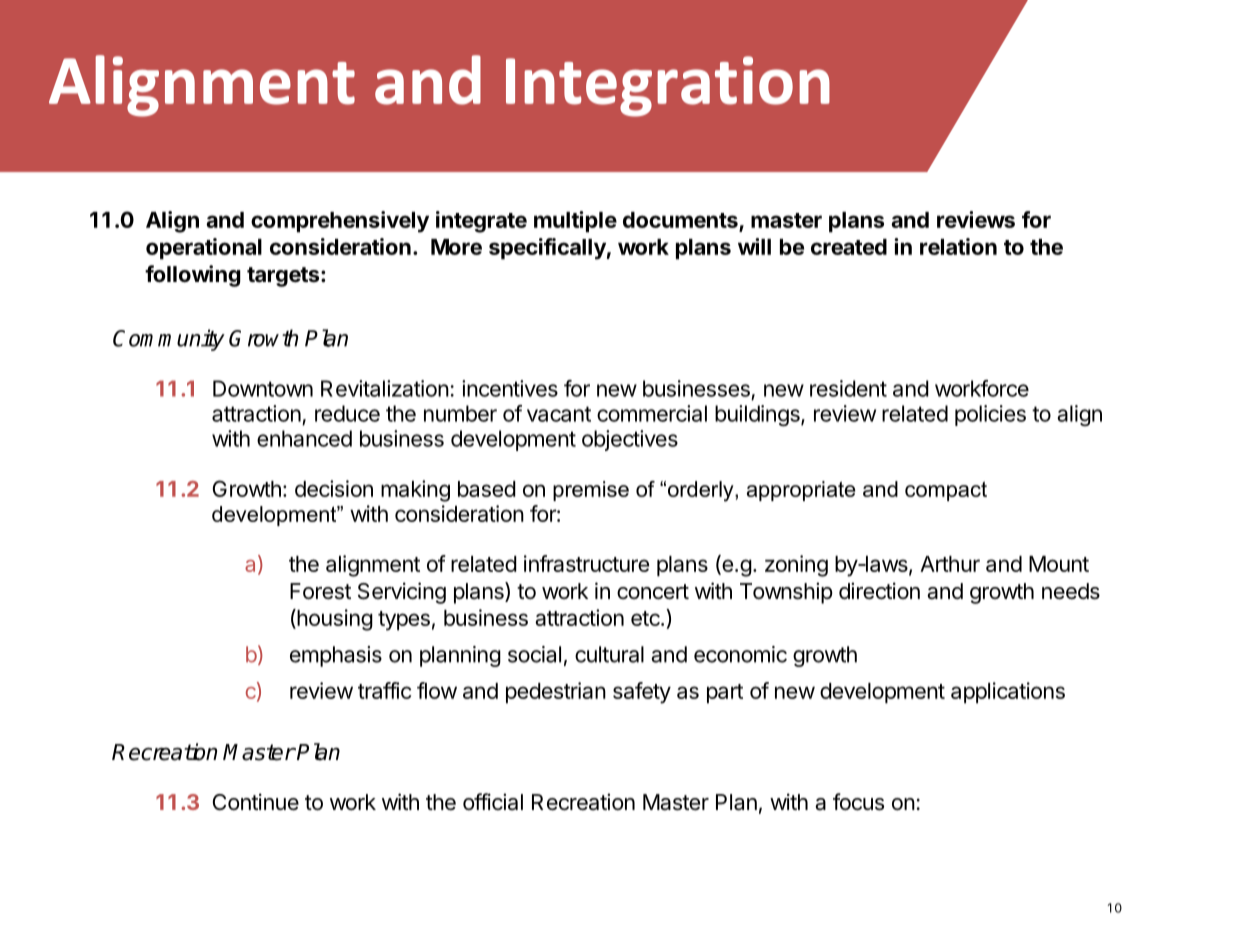 This document has width=1233, height=952. Describe the element at coordinates (256, 802) in the document. I see `Continue` at that location.
